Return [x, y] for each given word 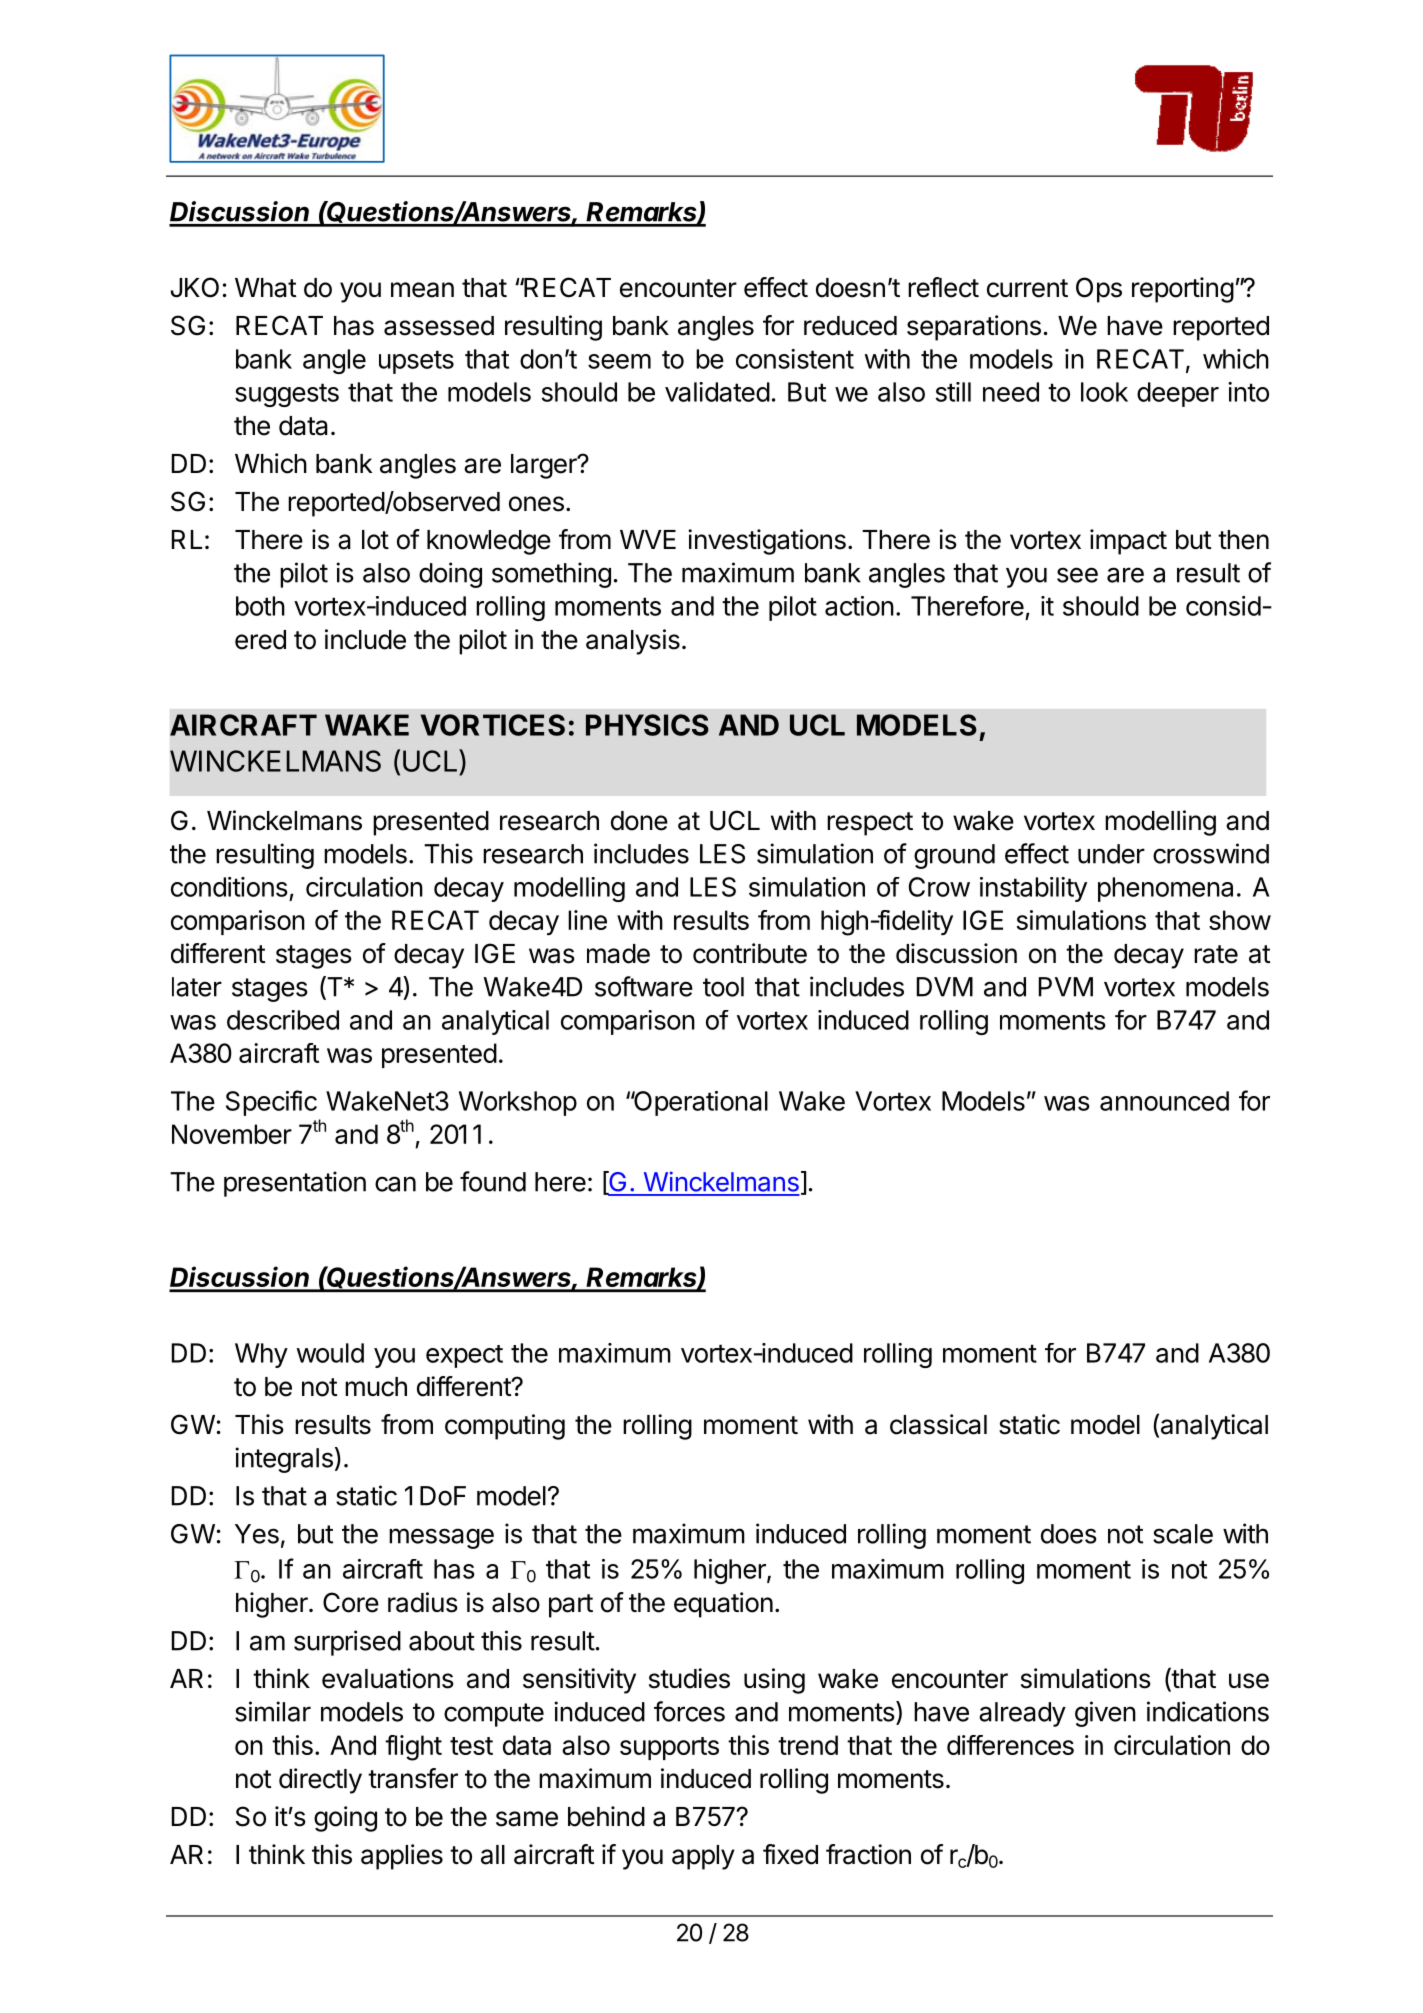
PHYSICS [647, 725]
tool [723, 987]
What [266, 288]
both [260, 606]
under [1111, 854]
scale [1183, 1534]
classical [938, 1424]
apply [703, 1857]
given [1105, 1714]
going [345, 1819]
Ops [1099, 290]
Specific [271, 1103]
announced [1164, 1101]
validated [717, 392]
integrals [284, 1460]
